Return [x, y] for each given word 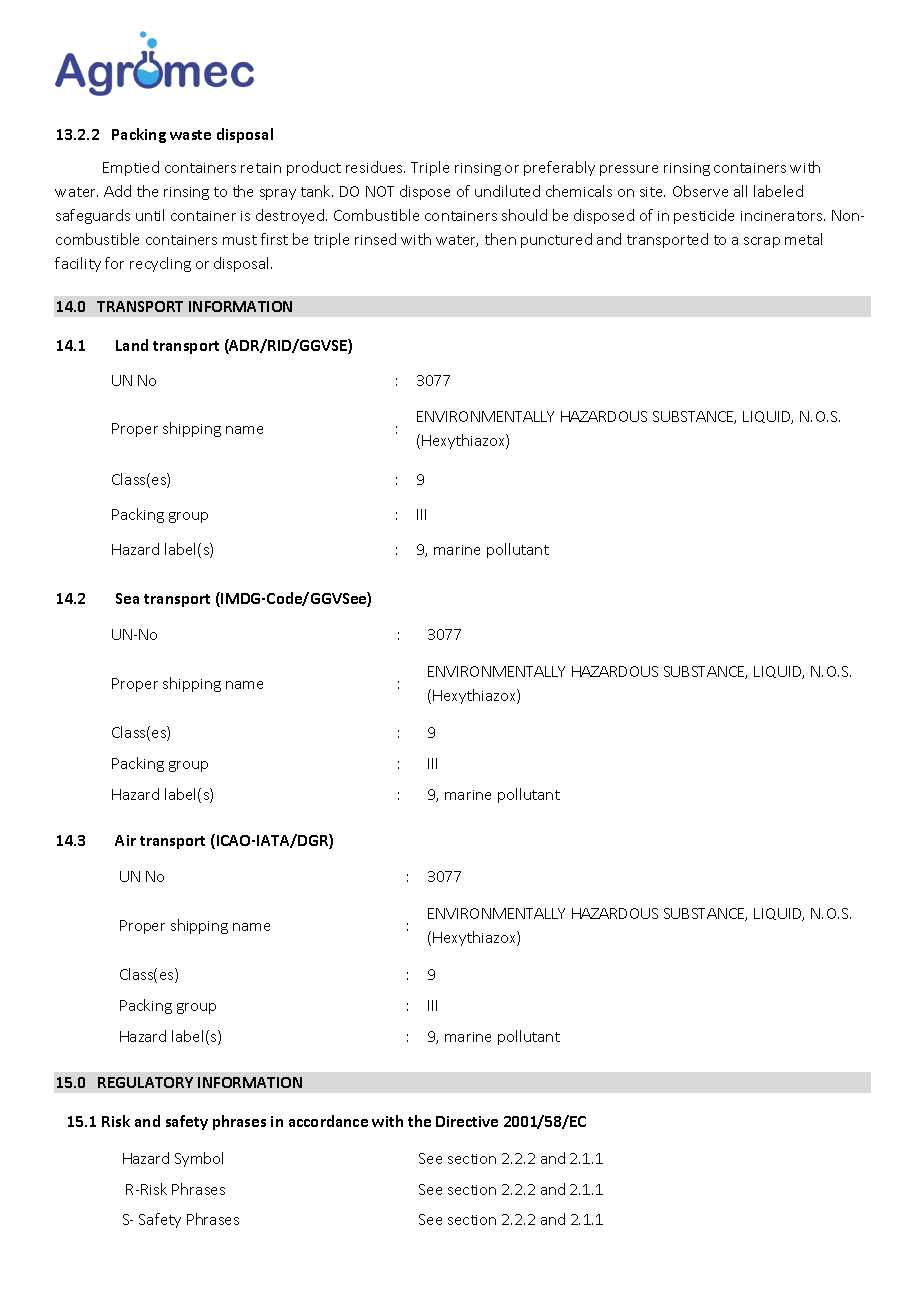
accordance [328, 1121]
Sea [127, 598]
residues [375, 167]
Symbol [199, 1159]
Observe [700, 191]
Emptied [131, 168]
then [500, 239]
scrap [762, 242]
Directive [467, 1121]
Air [125, 840]
